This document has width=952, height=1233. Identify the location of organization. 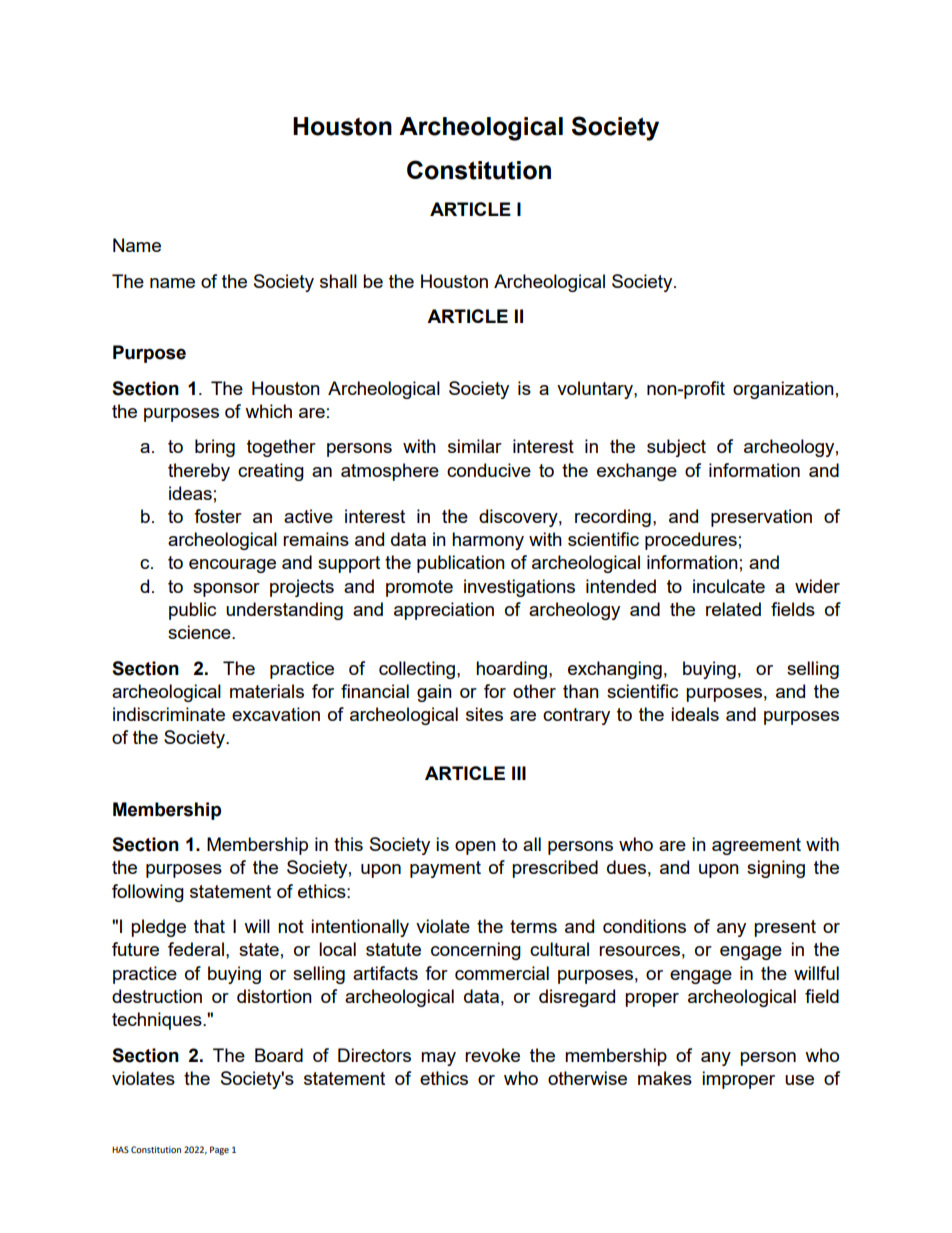
(783, 390).
